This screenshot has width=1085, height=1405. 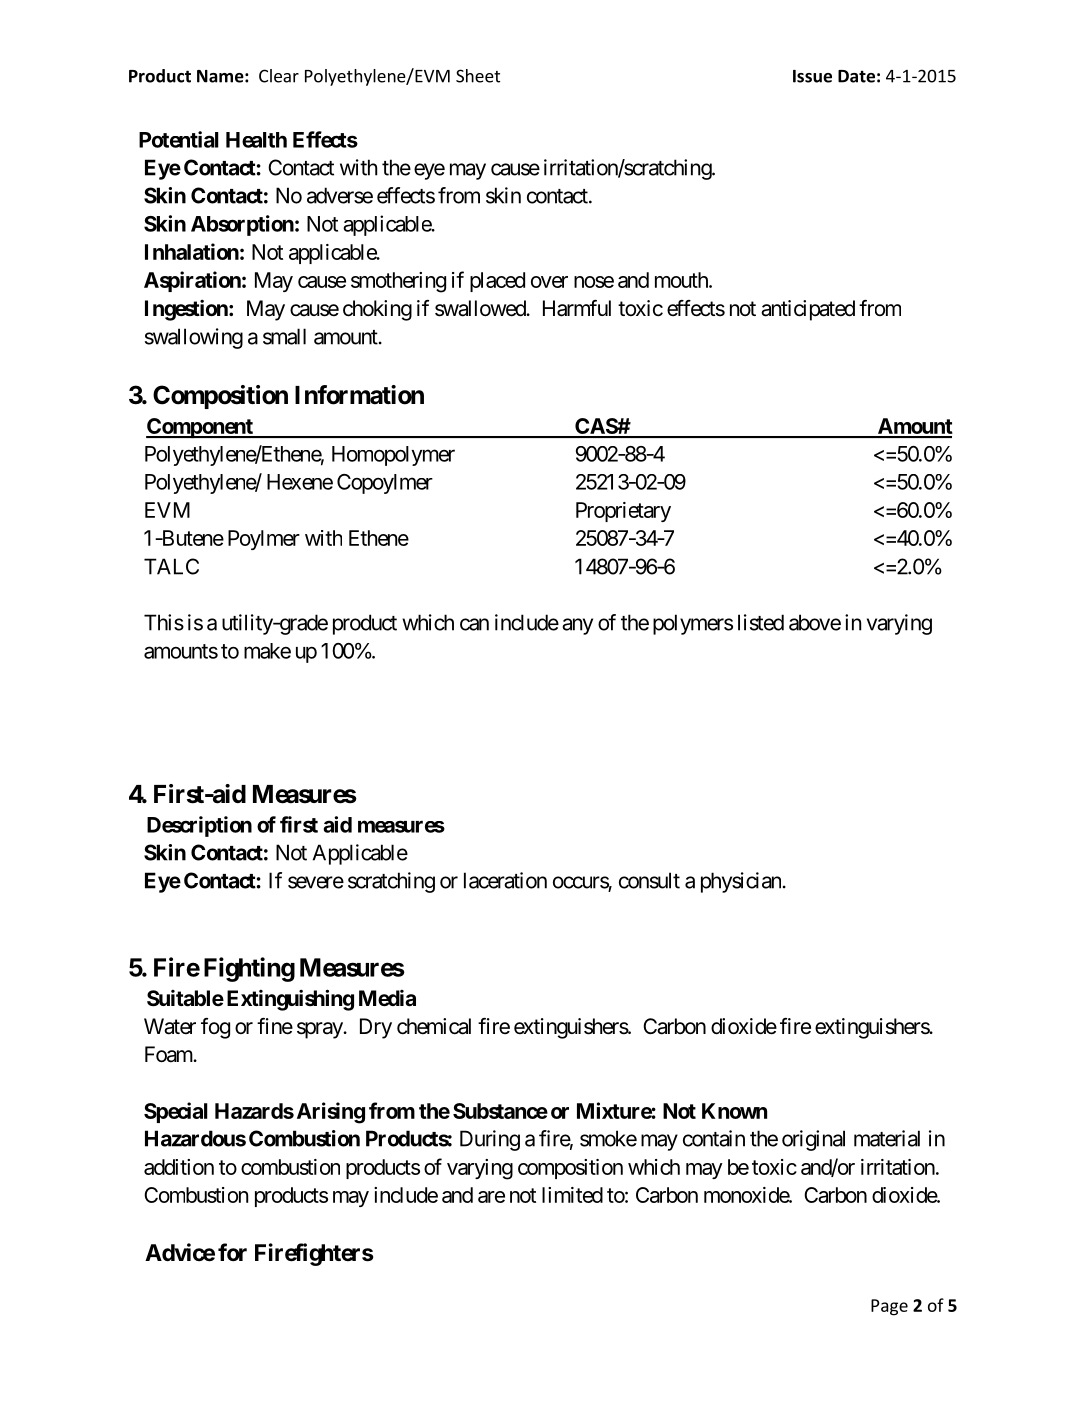 What do you see at coordinates (761, 622) in the screenshot?
I see `listed` at bounding box center [761, 622].
